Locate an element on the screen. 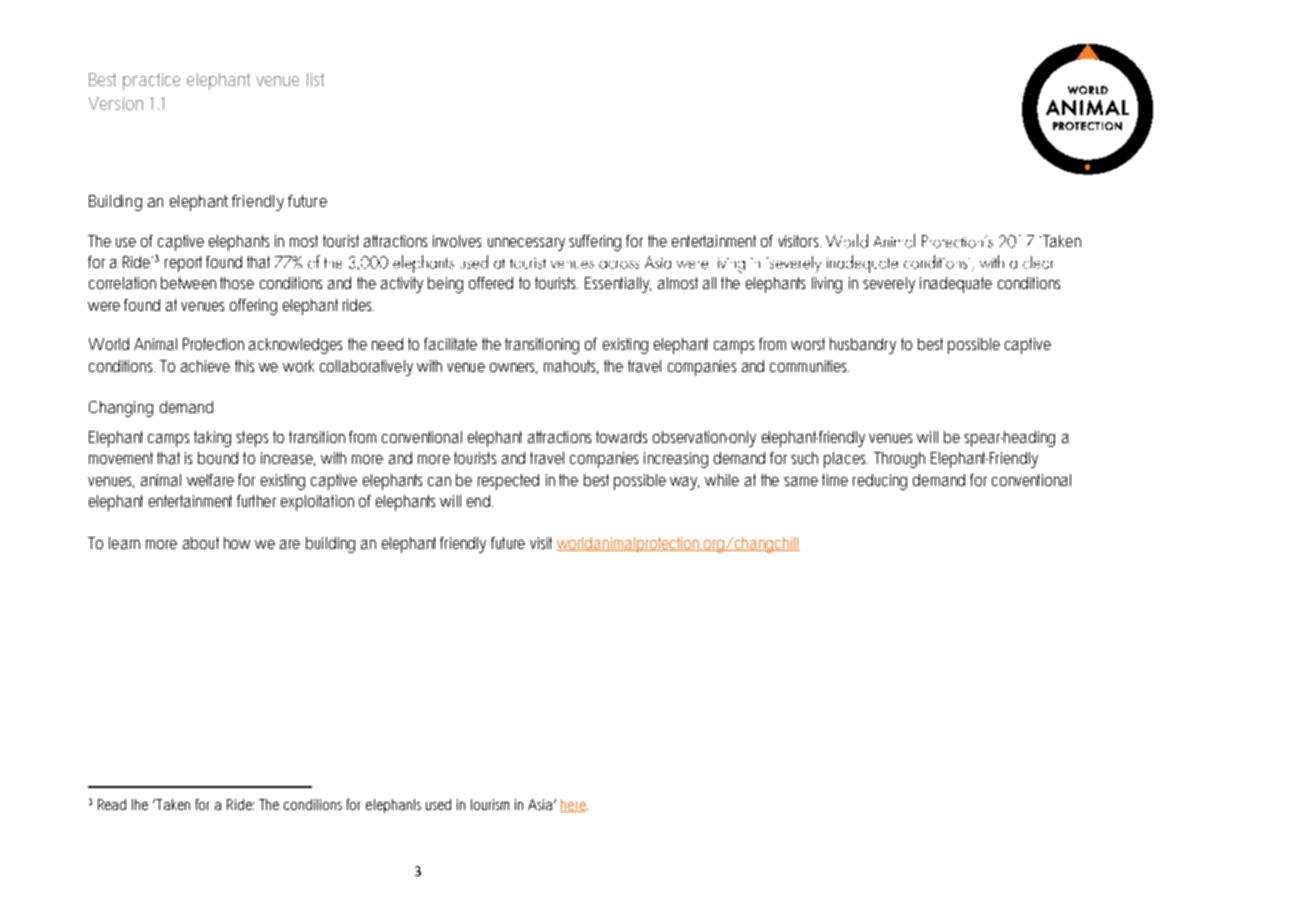  respected is located at coordinates (508, 482).
